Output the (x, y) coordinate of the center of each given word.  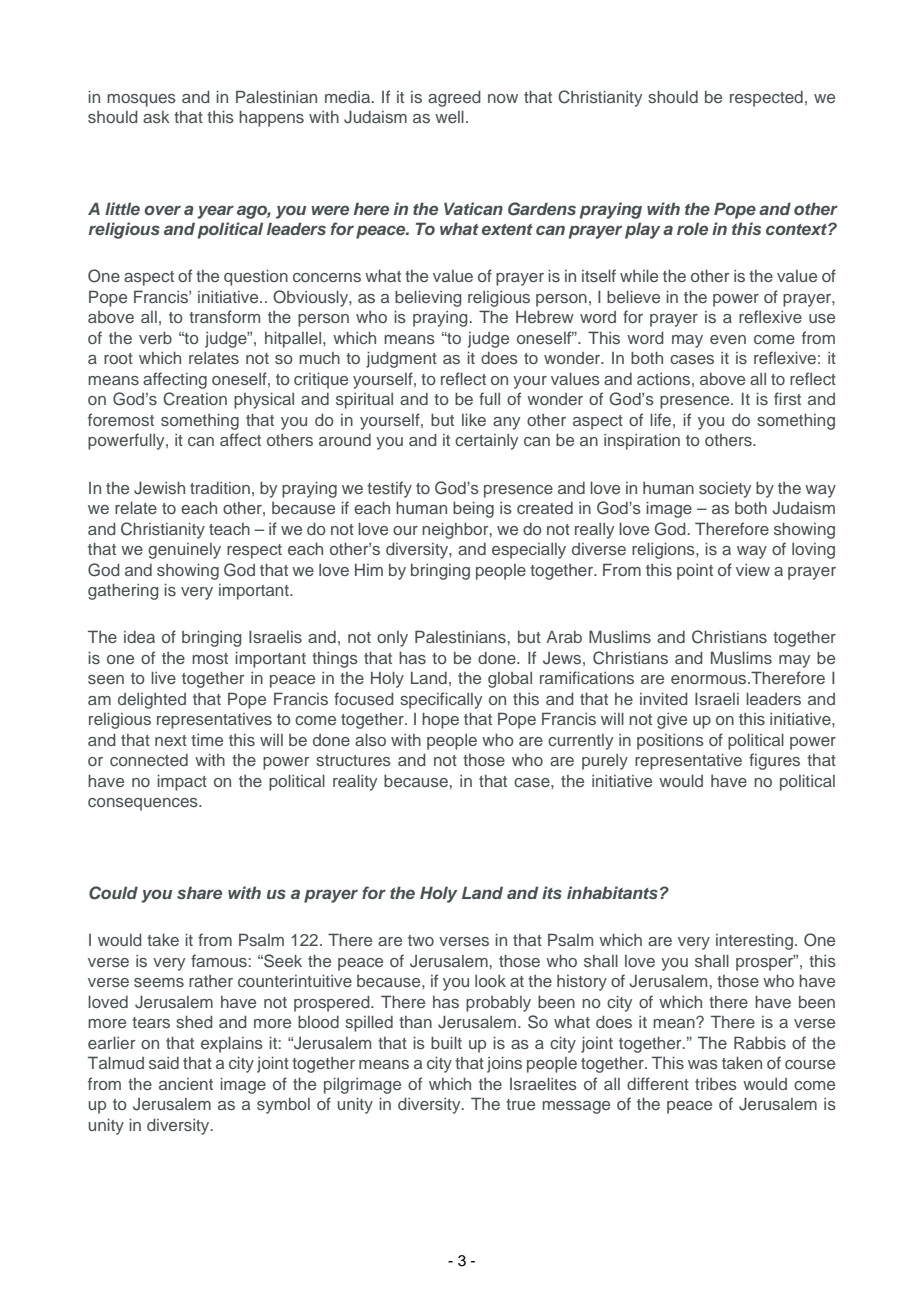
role (692, 228)
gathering (123, 591)
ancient (186, 1084)
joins (504, 1064)
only (392, 639)
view (753, 570)
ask (156, 117)
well (449, 116)
